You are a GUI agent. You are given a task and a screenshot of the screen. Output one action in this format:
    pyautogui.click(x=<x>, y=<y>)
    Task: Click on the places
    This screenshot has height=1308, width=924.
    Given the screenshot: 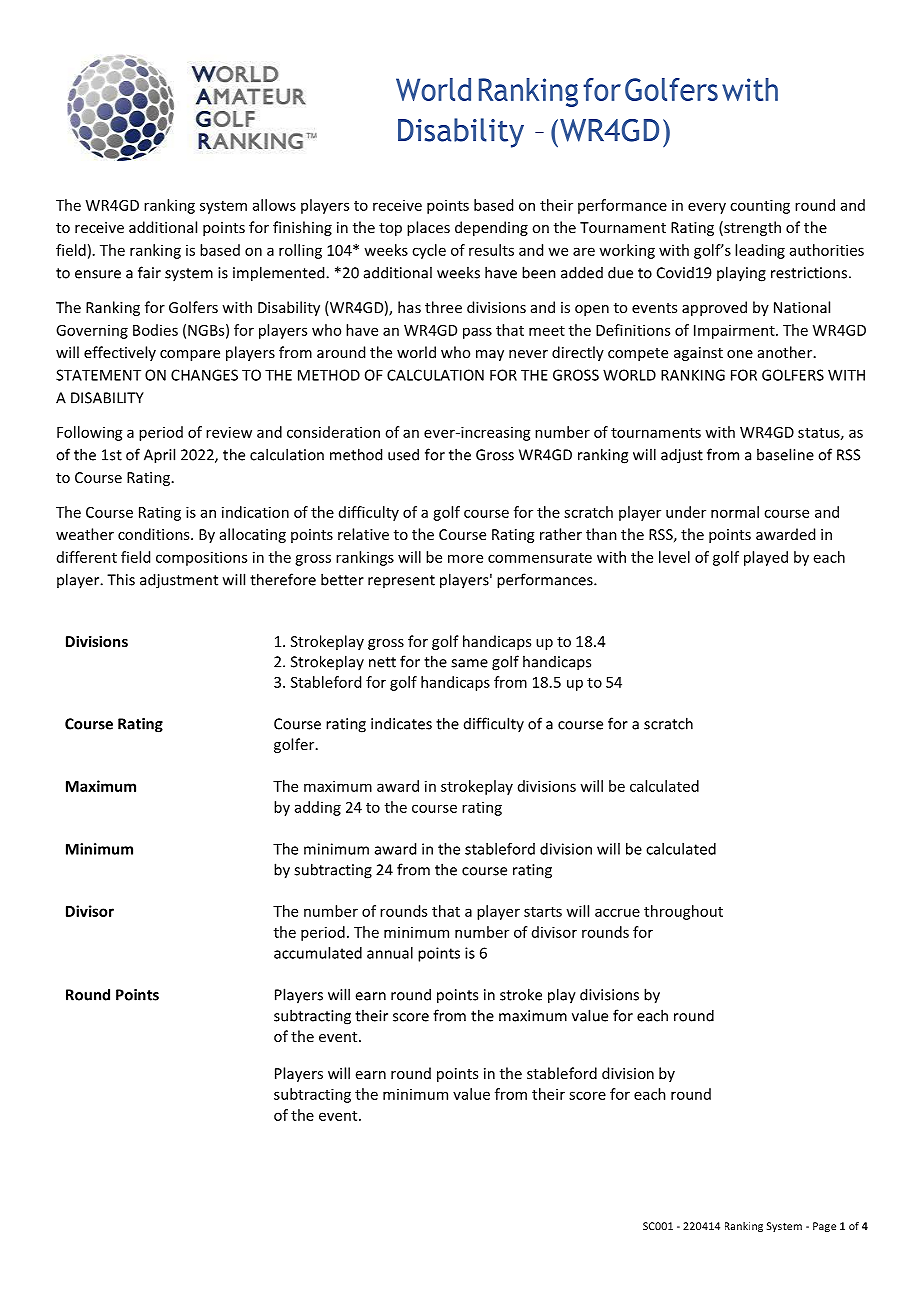 What is the action you would take?
    pyautogui.click(x=428, y=228)
